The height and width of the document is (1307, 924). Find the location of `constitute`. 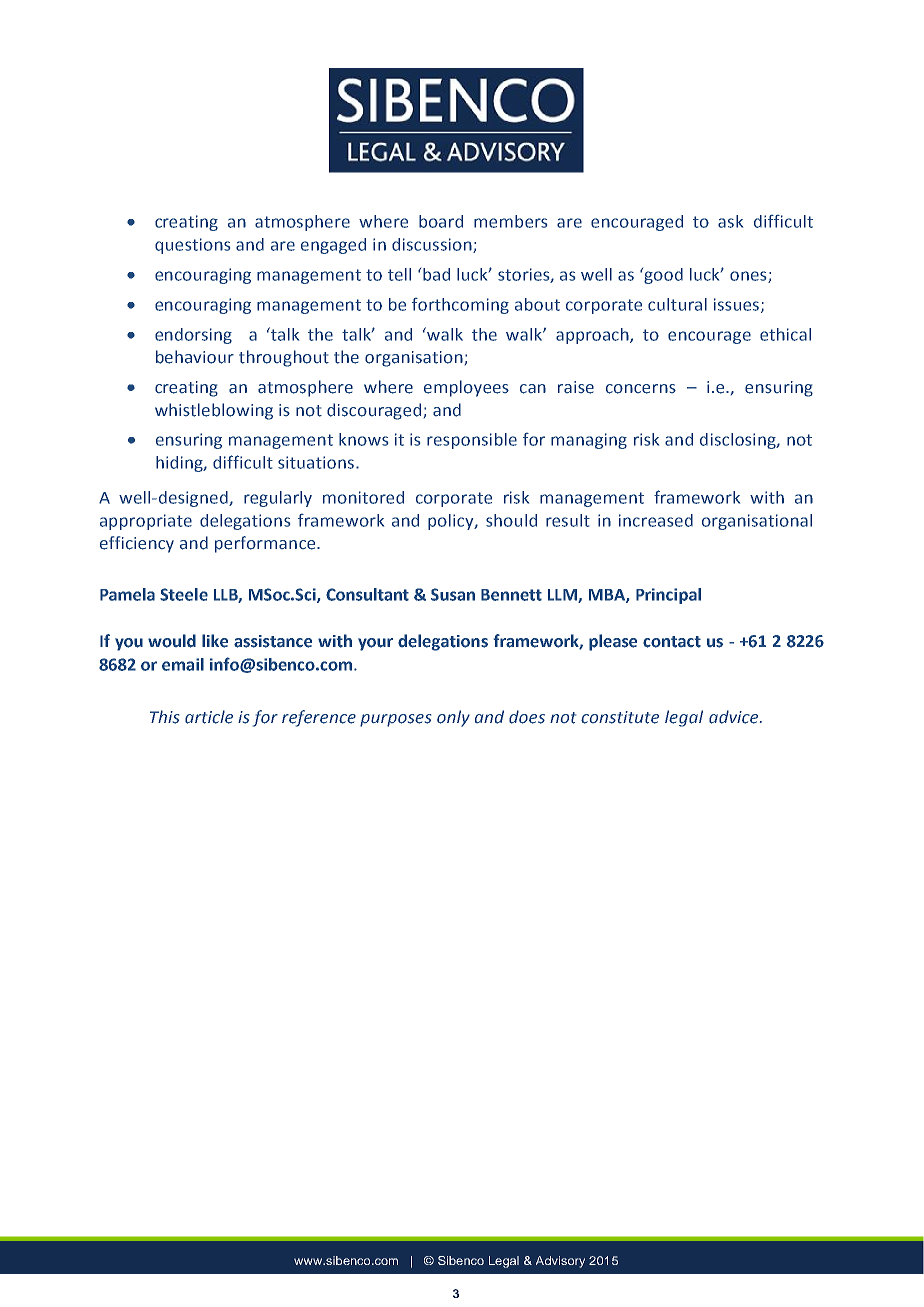

constitute is located at coordinates (620, 717).
